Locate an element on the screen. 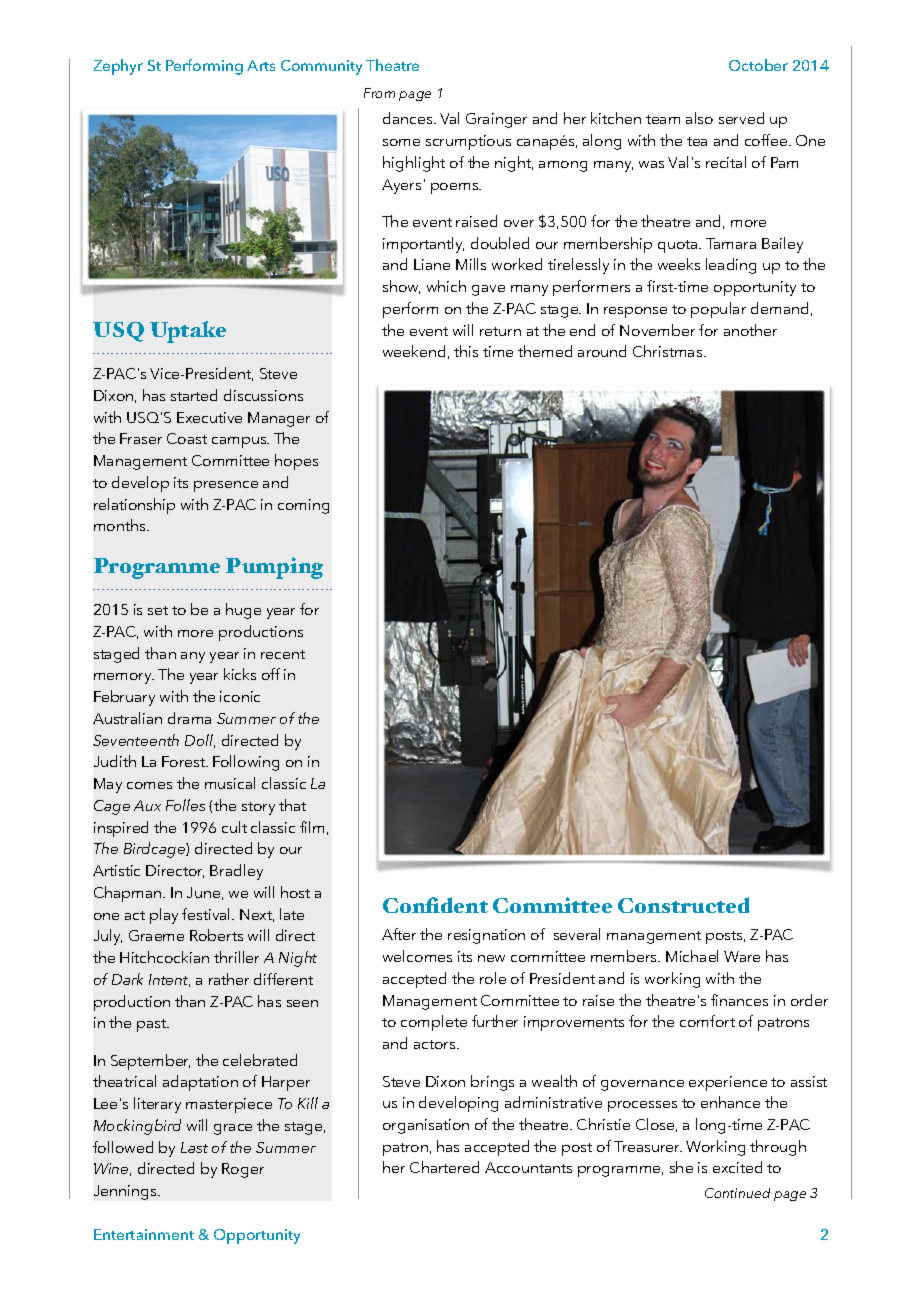 The image size is (924, 1308). served is located at coordinates (741, 118).
